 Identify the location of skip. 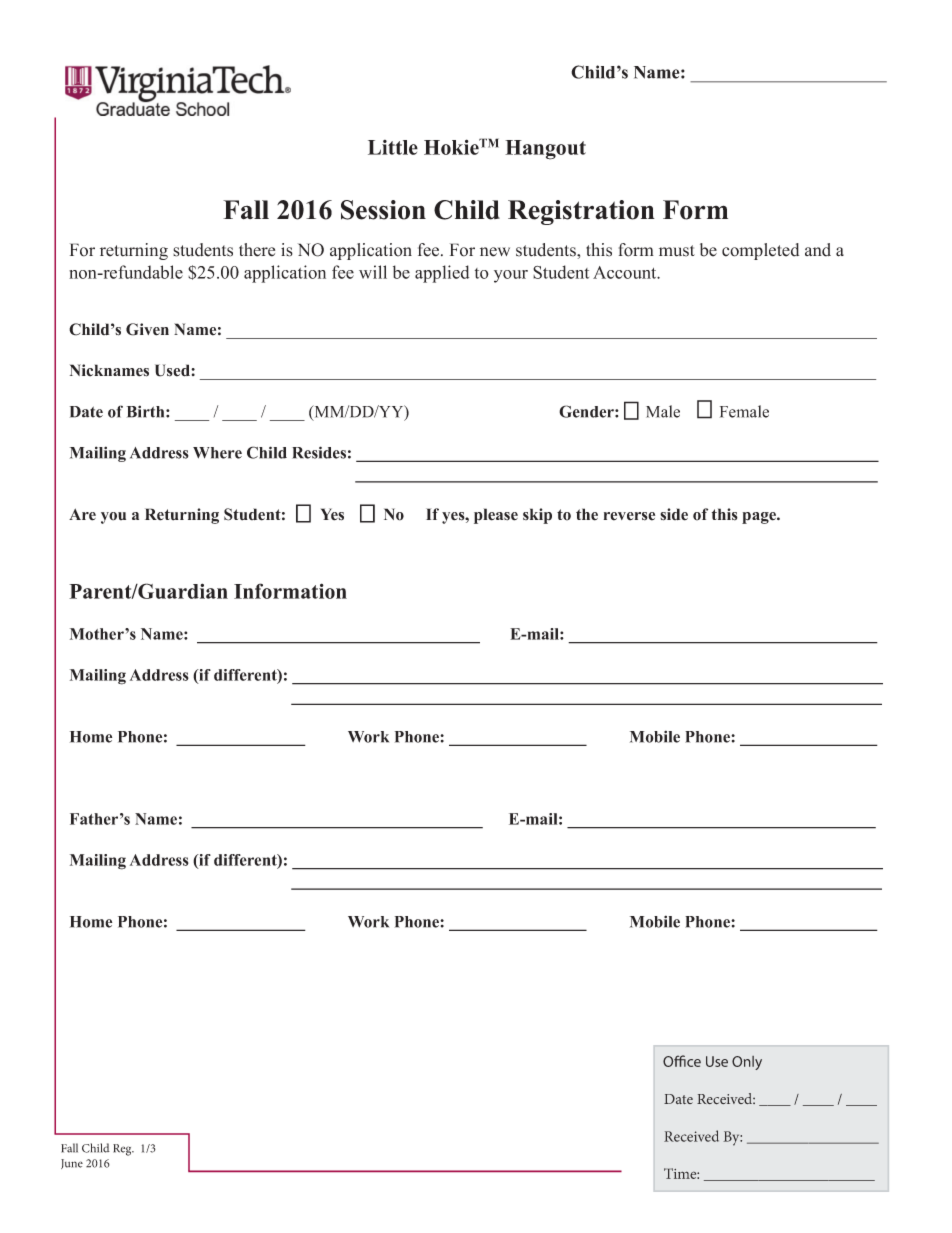
(537, 516).
